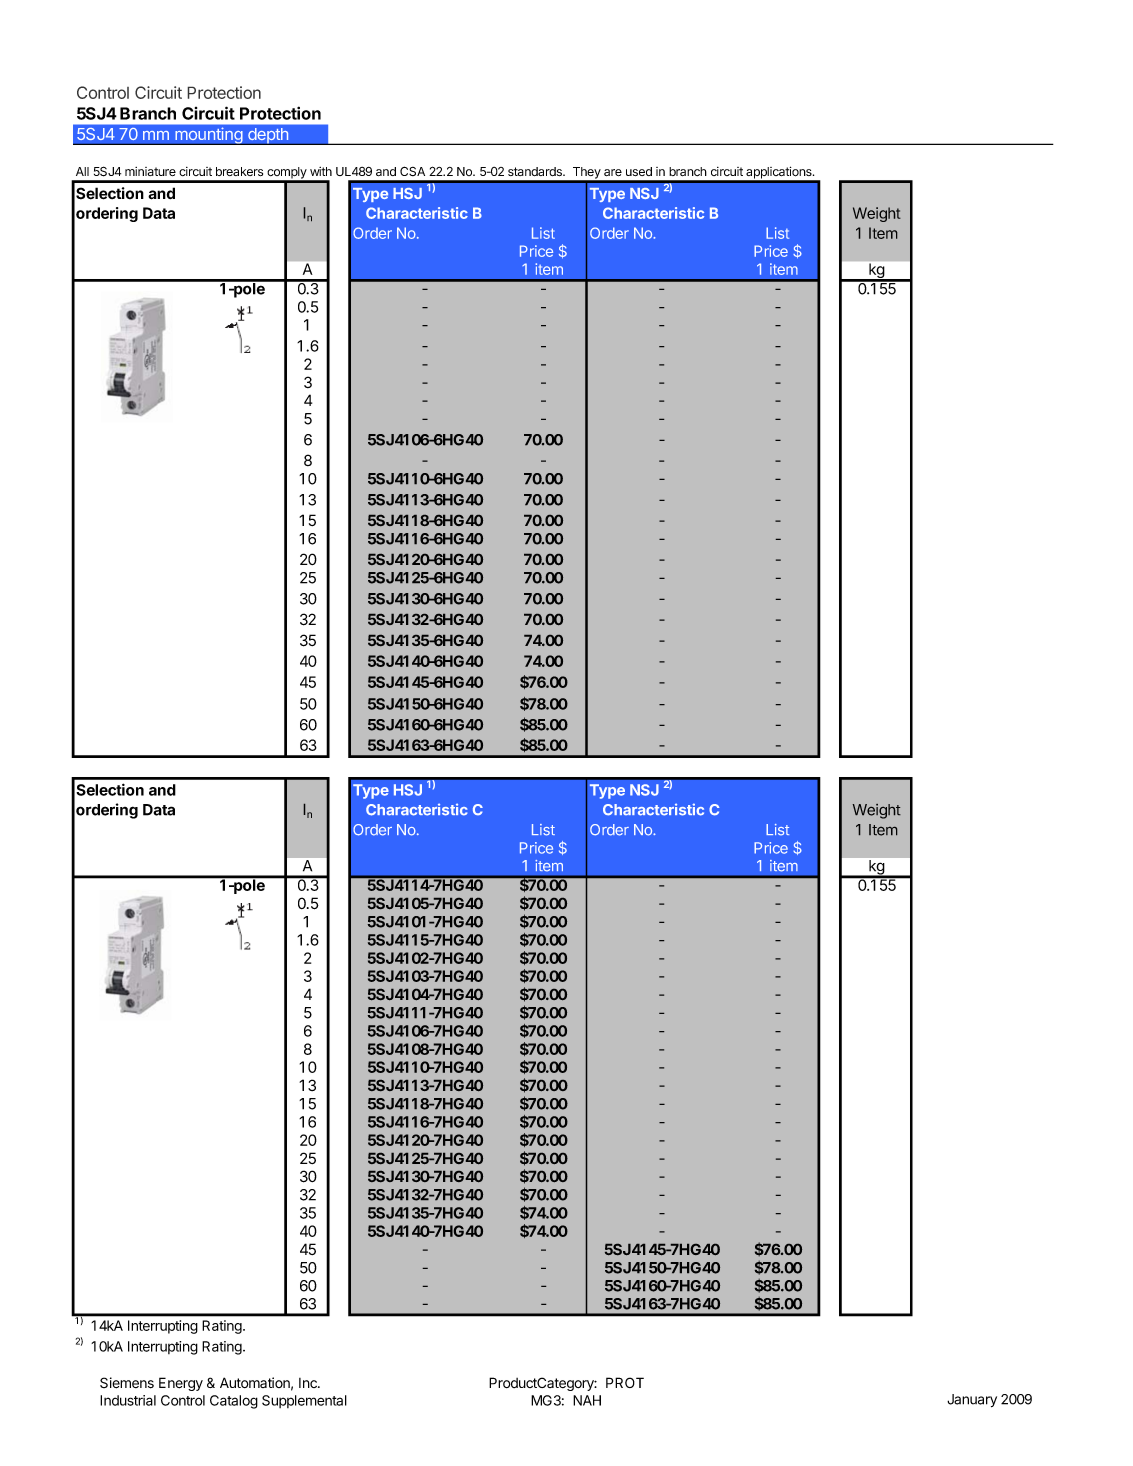  Describe the element at coordinates (639, 171) in the image. I see `used` at that location.
